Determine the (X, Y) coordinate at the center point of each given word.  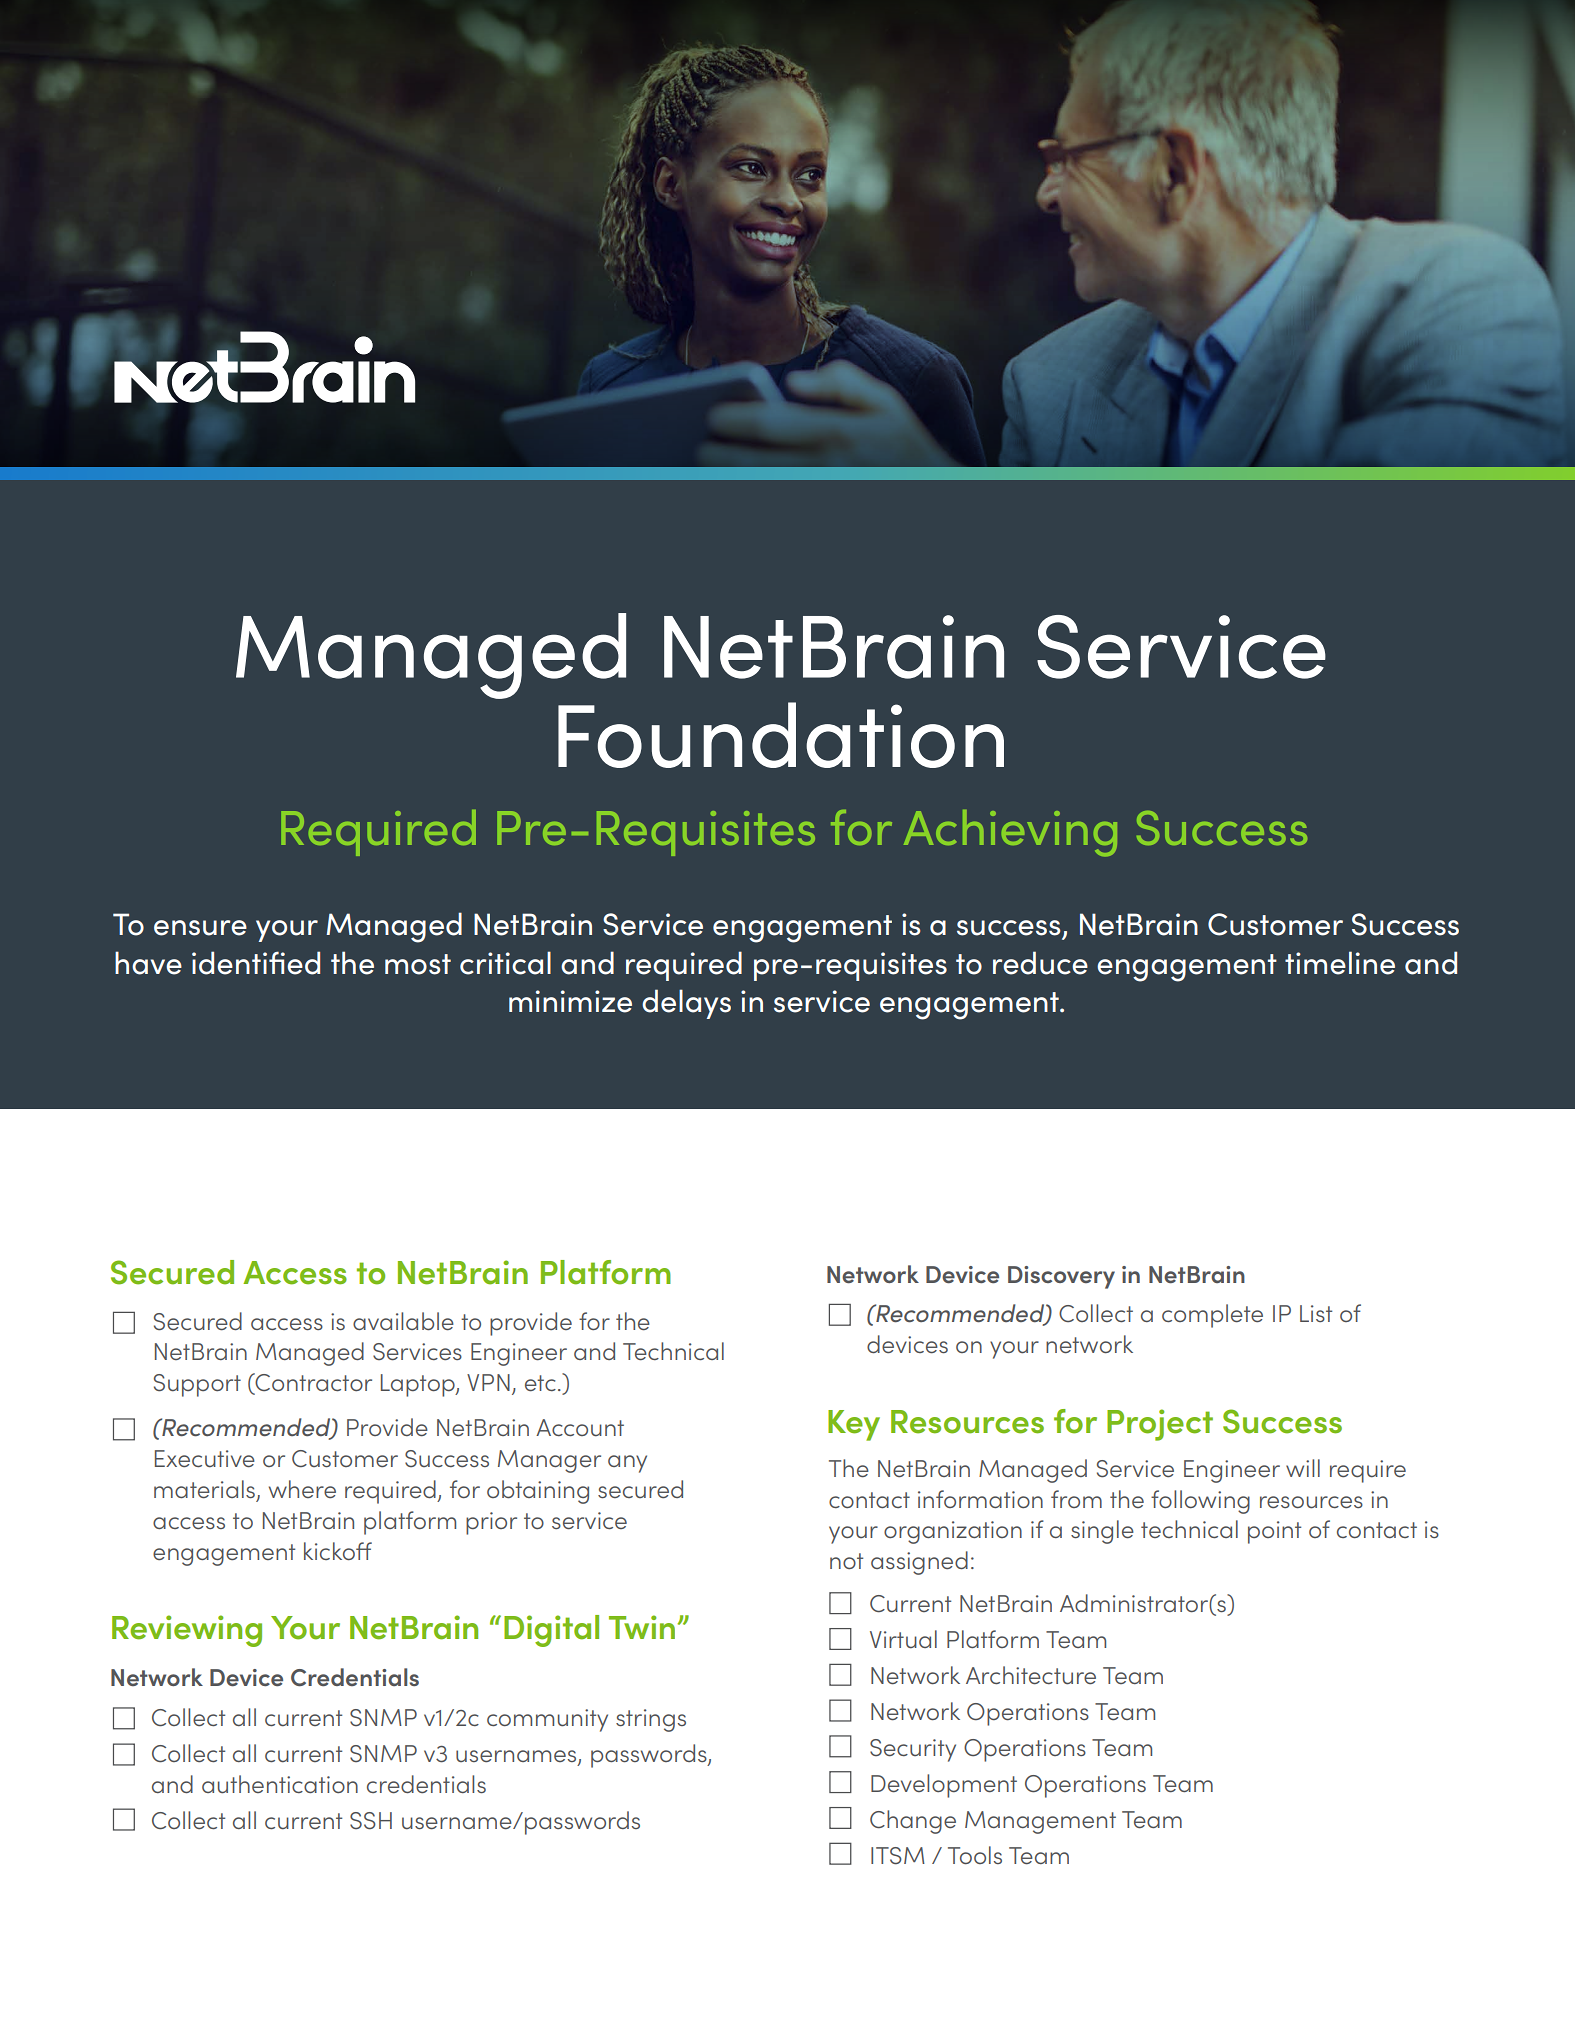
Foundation (781, 735)
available (403, 1321)
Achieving (1010, 833)
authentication (280, 1784)
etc (540, 1383)
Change (913, 1822)
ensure (200, 928)
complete (1212, 1316)
